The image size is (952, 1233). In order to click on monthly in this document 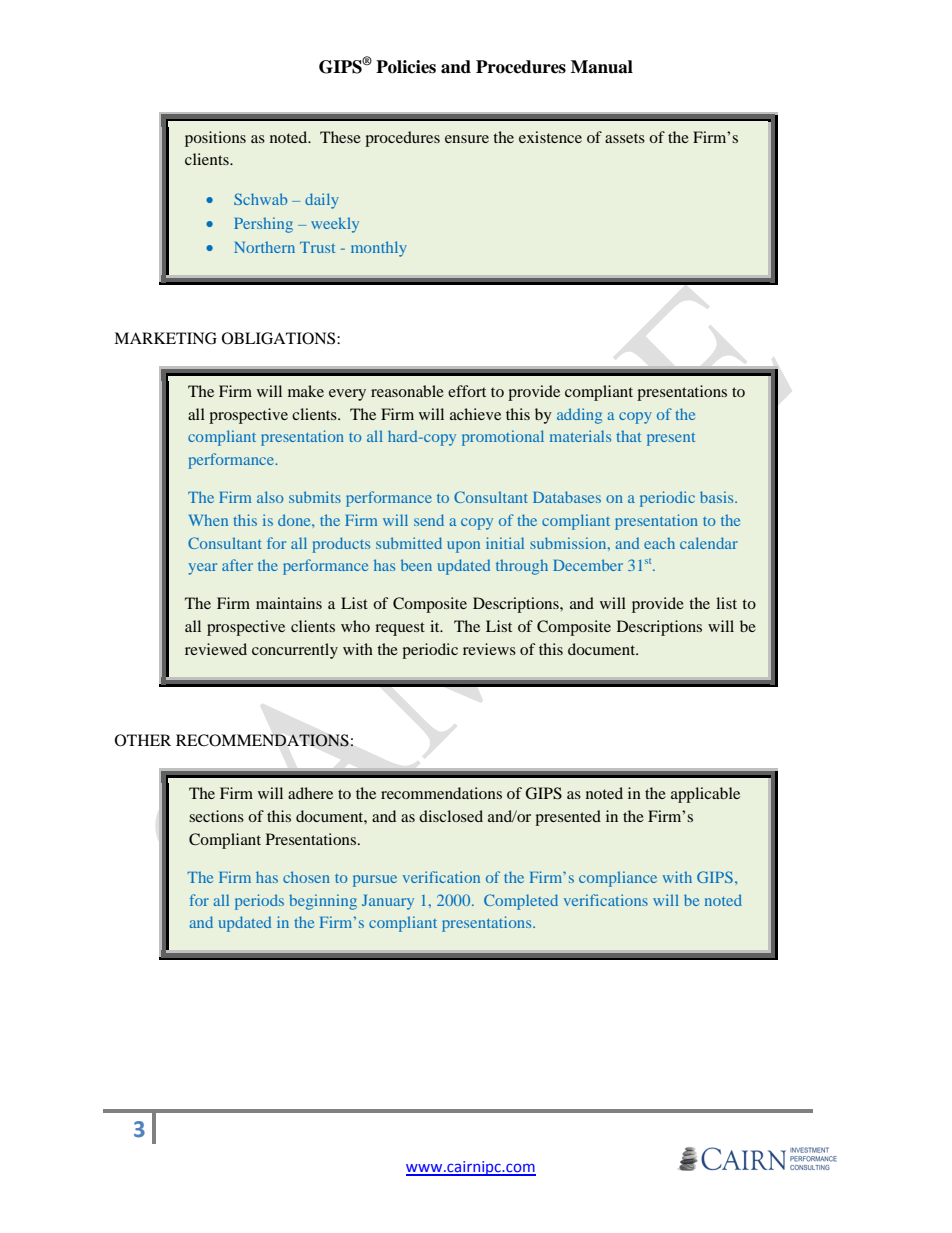, I will do `click(379, 249)`.
